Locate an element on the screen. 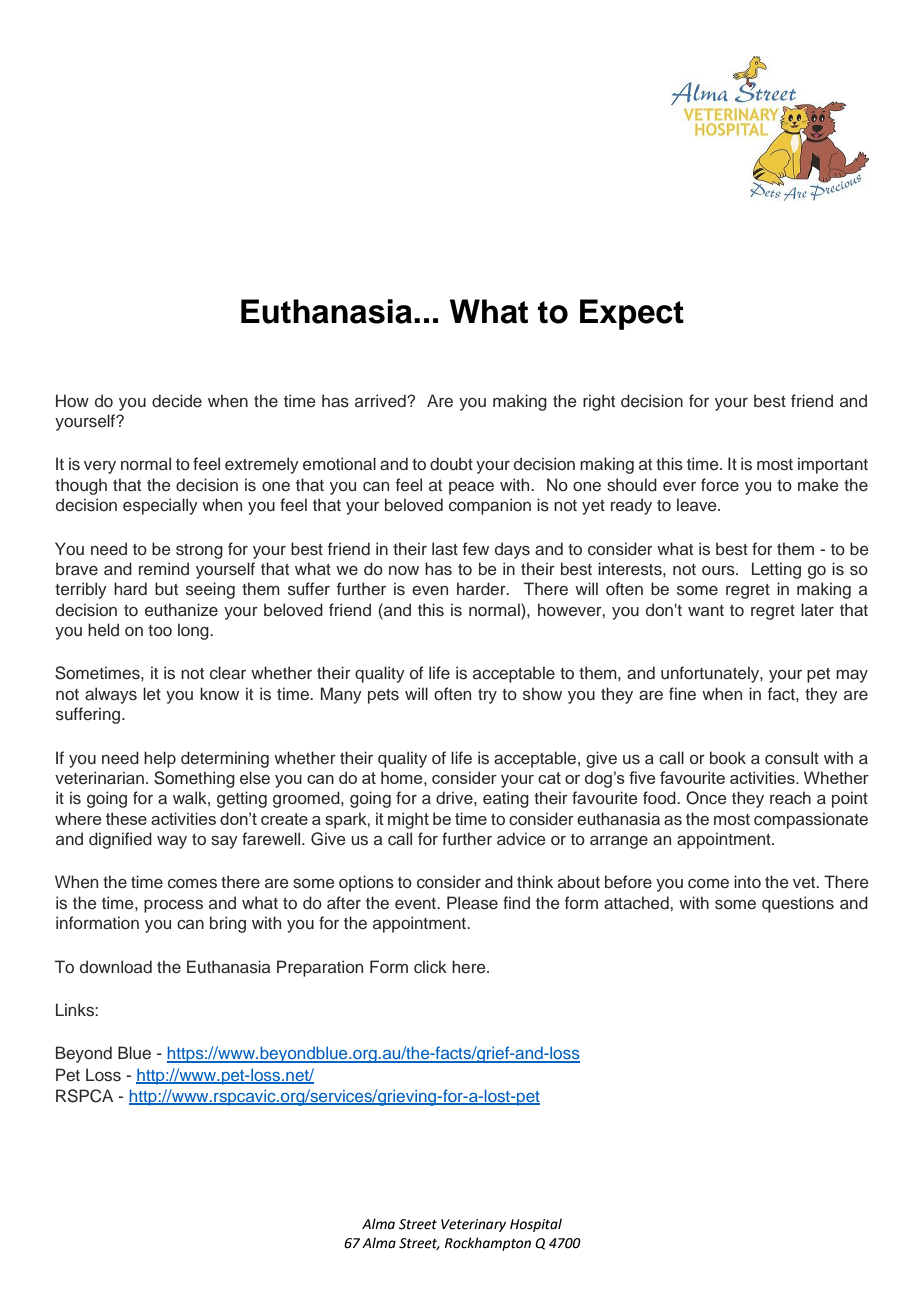  Expect is located at coordinates (632, 314).
